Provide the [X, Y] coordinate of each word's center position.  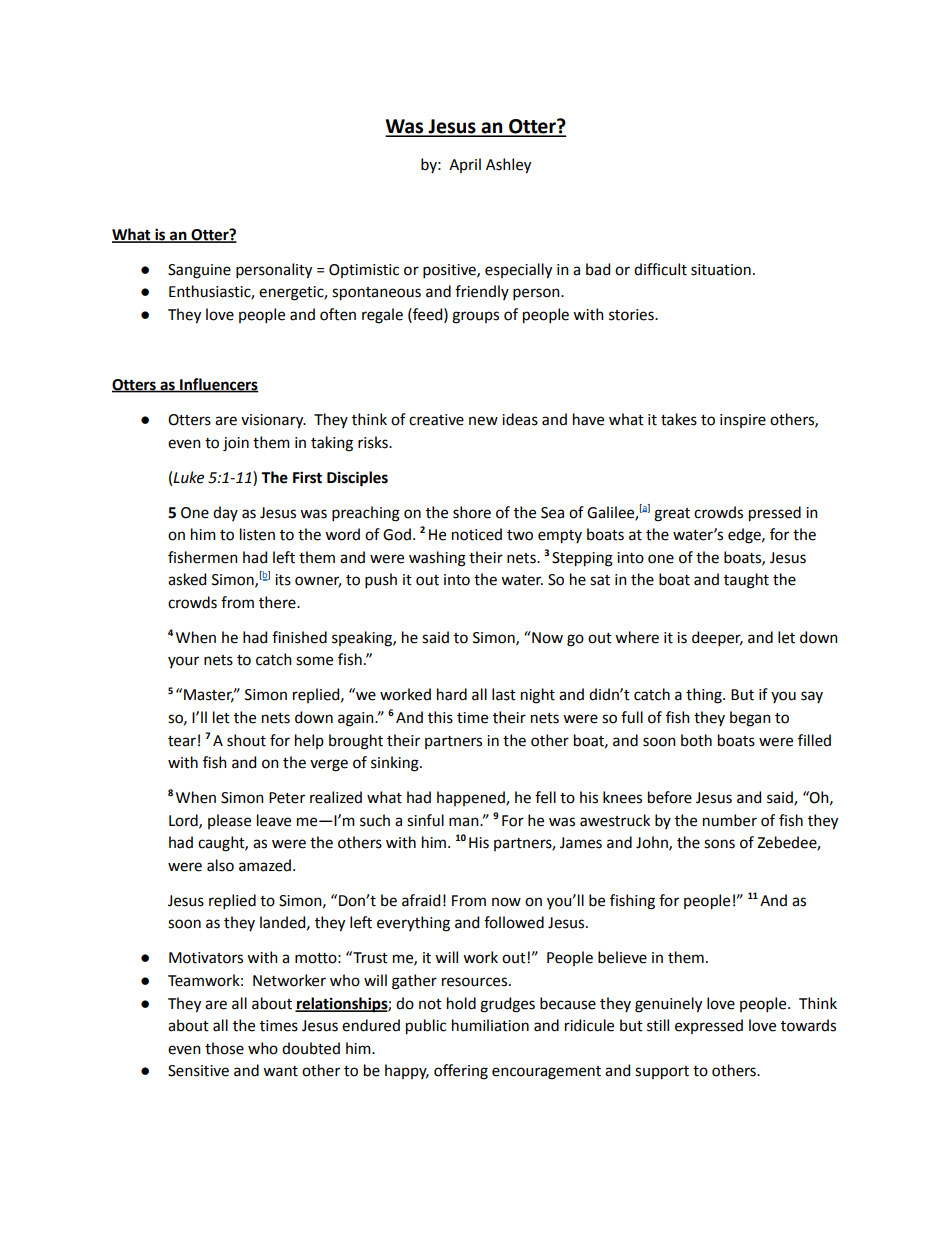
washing [437, 559]
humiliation [490, 1025]
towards [808, 1025]
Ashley [508, 166]
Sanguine [199, 271]
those [224, 1048]
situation [721, 270]
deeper [717, 638]
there [278, 602]
